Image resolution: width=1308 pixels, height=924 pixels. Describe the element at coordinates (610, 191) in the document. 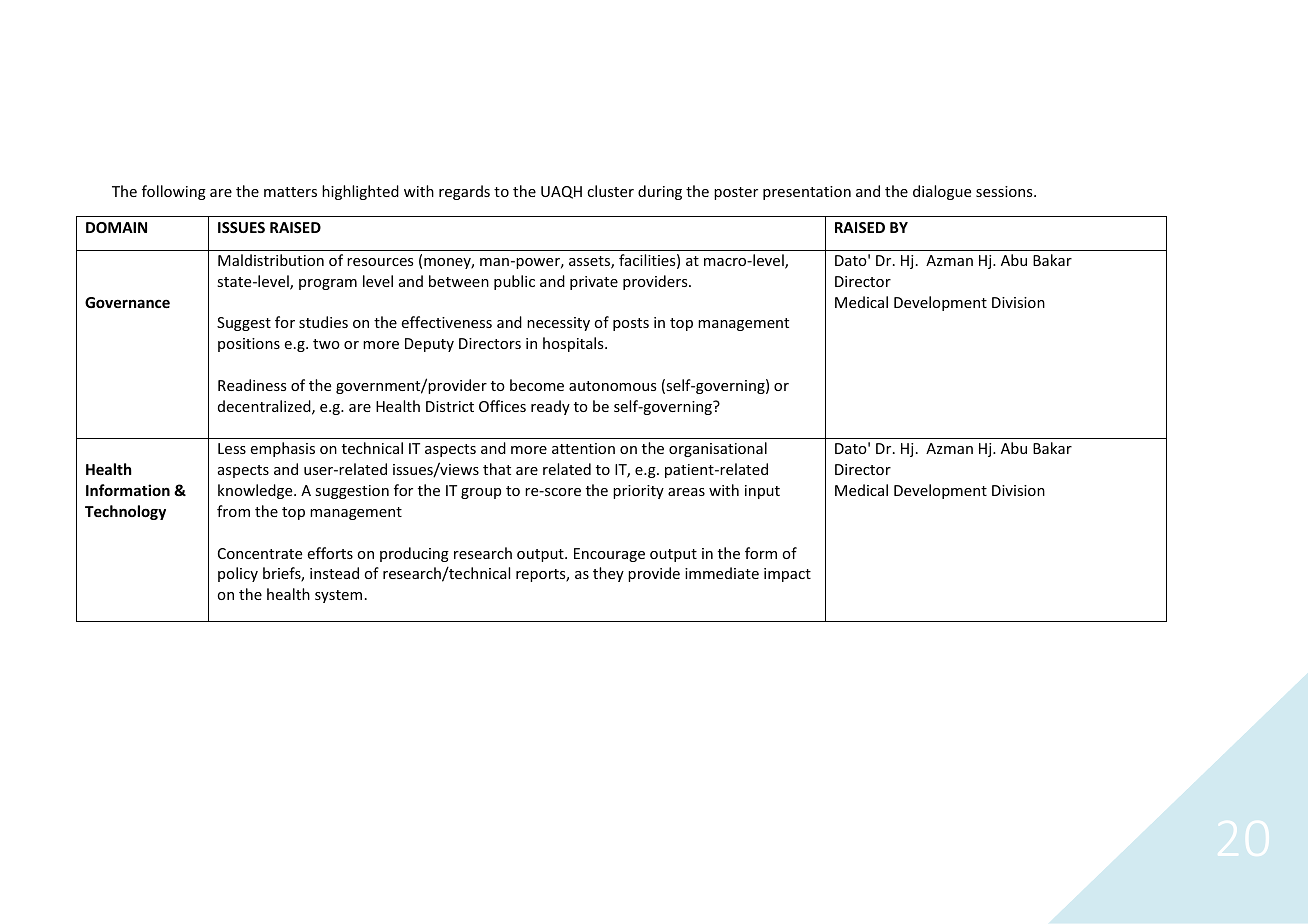

I see `cluster` at that location.
